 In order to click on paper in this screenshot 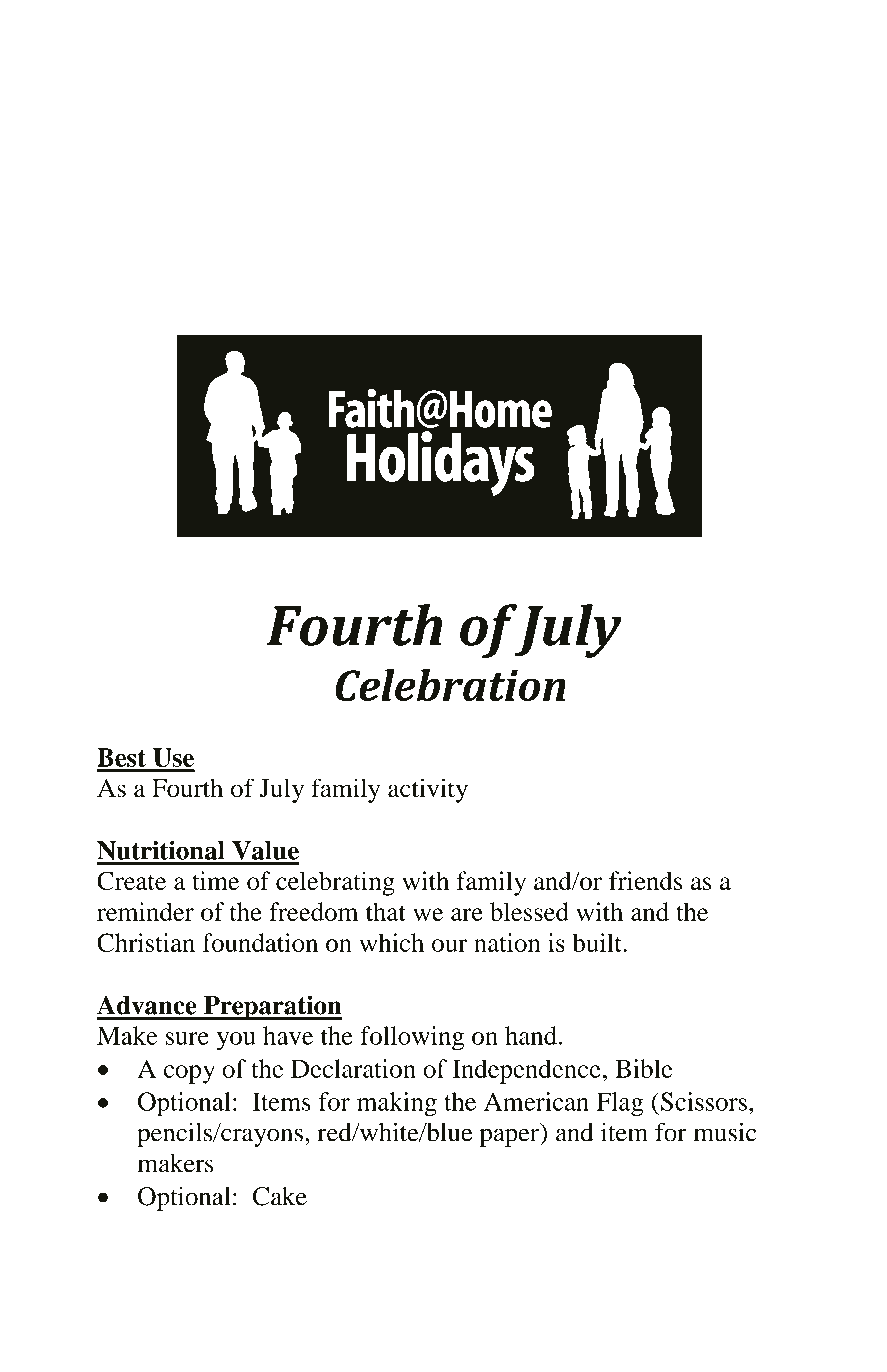, I will do `click(510, 1137)`.
